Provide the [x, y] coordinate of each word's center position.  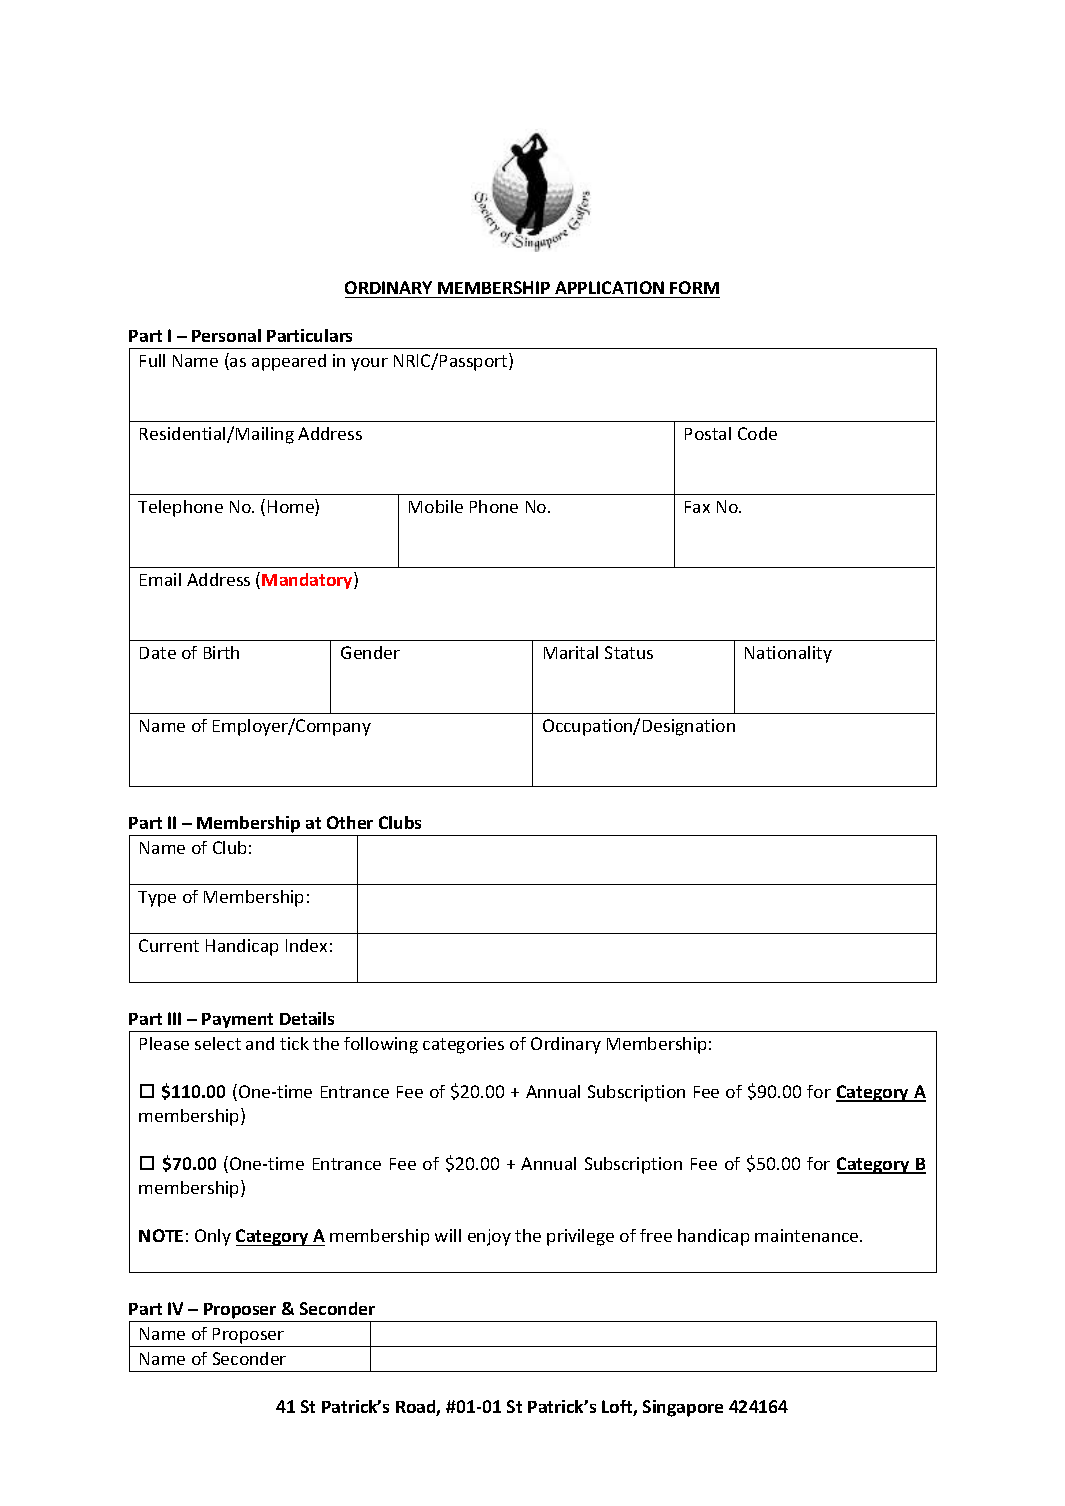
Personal [226, 335]
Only [213, 1237]
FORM [694, 287]
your [369, 364]
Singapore [683, 1408]
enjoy [489, 1237]
